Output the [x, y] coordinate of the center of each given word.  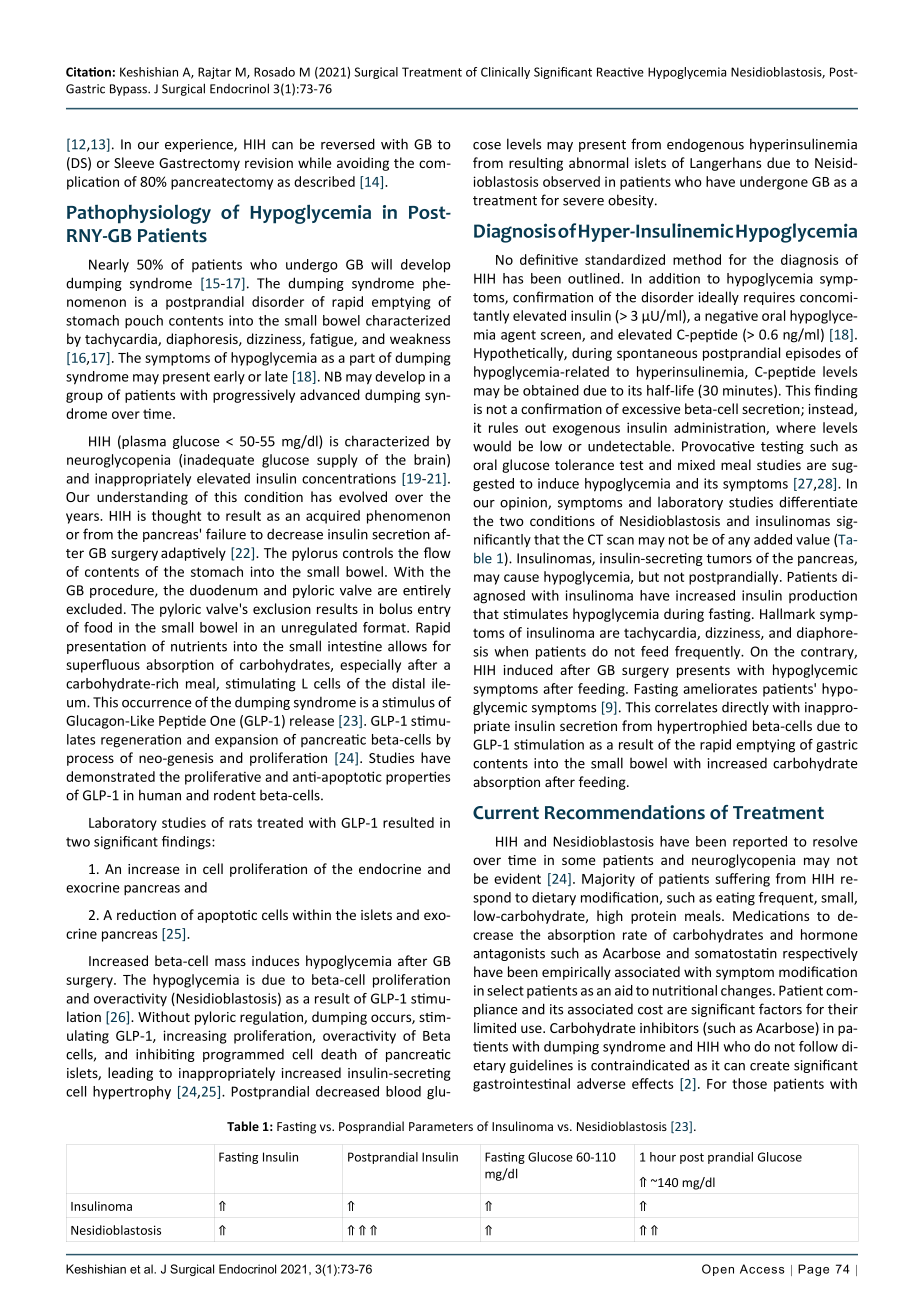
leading [130, 1074]
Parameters [441, 1126]
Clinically [505, 73]
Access [762, 1269]
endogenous [705, 145]
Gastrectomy [199, 164]
